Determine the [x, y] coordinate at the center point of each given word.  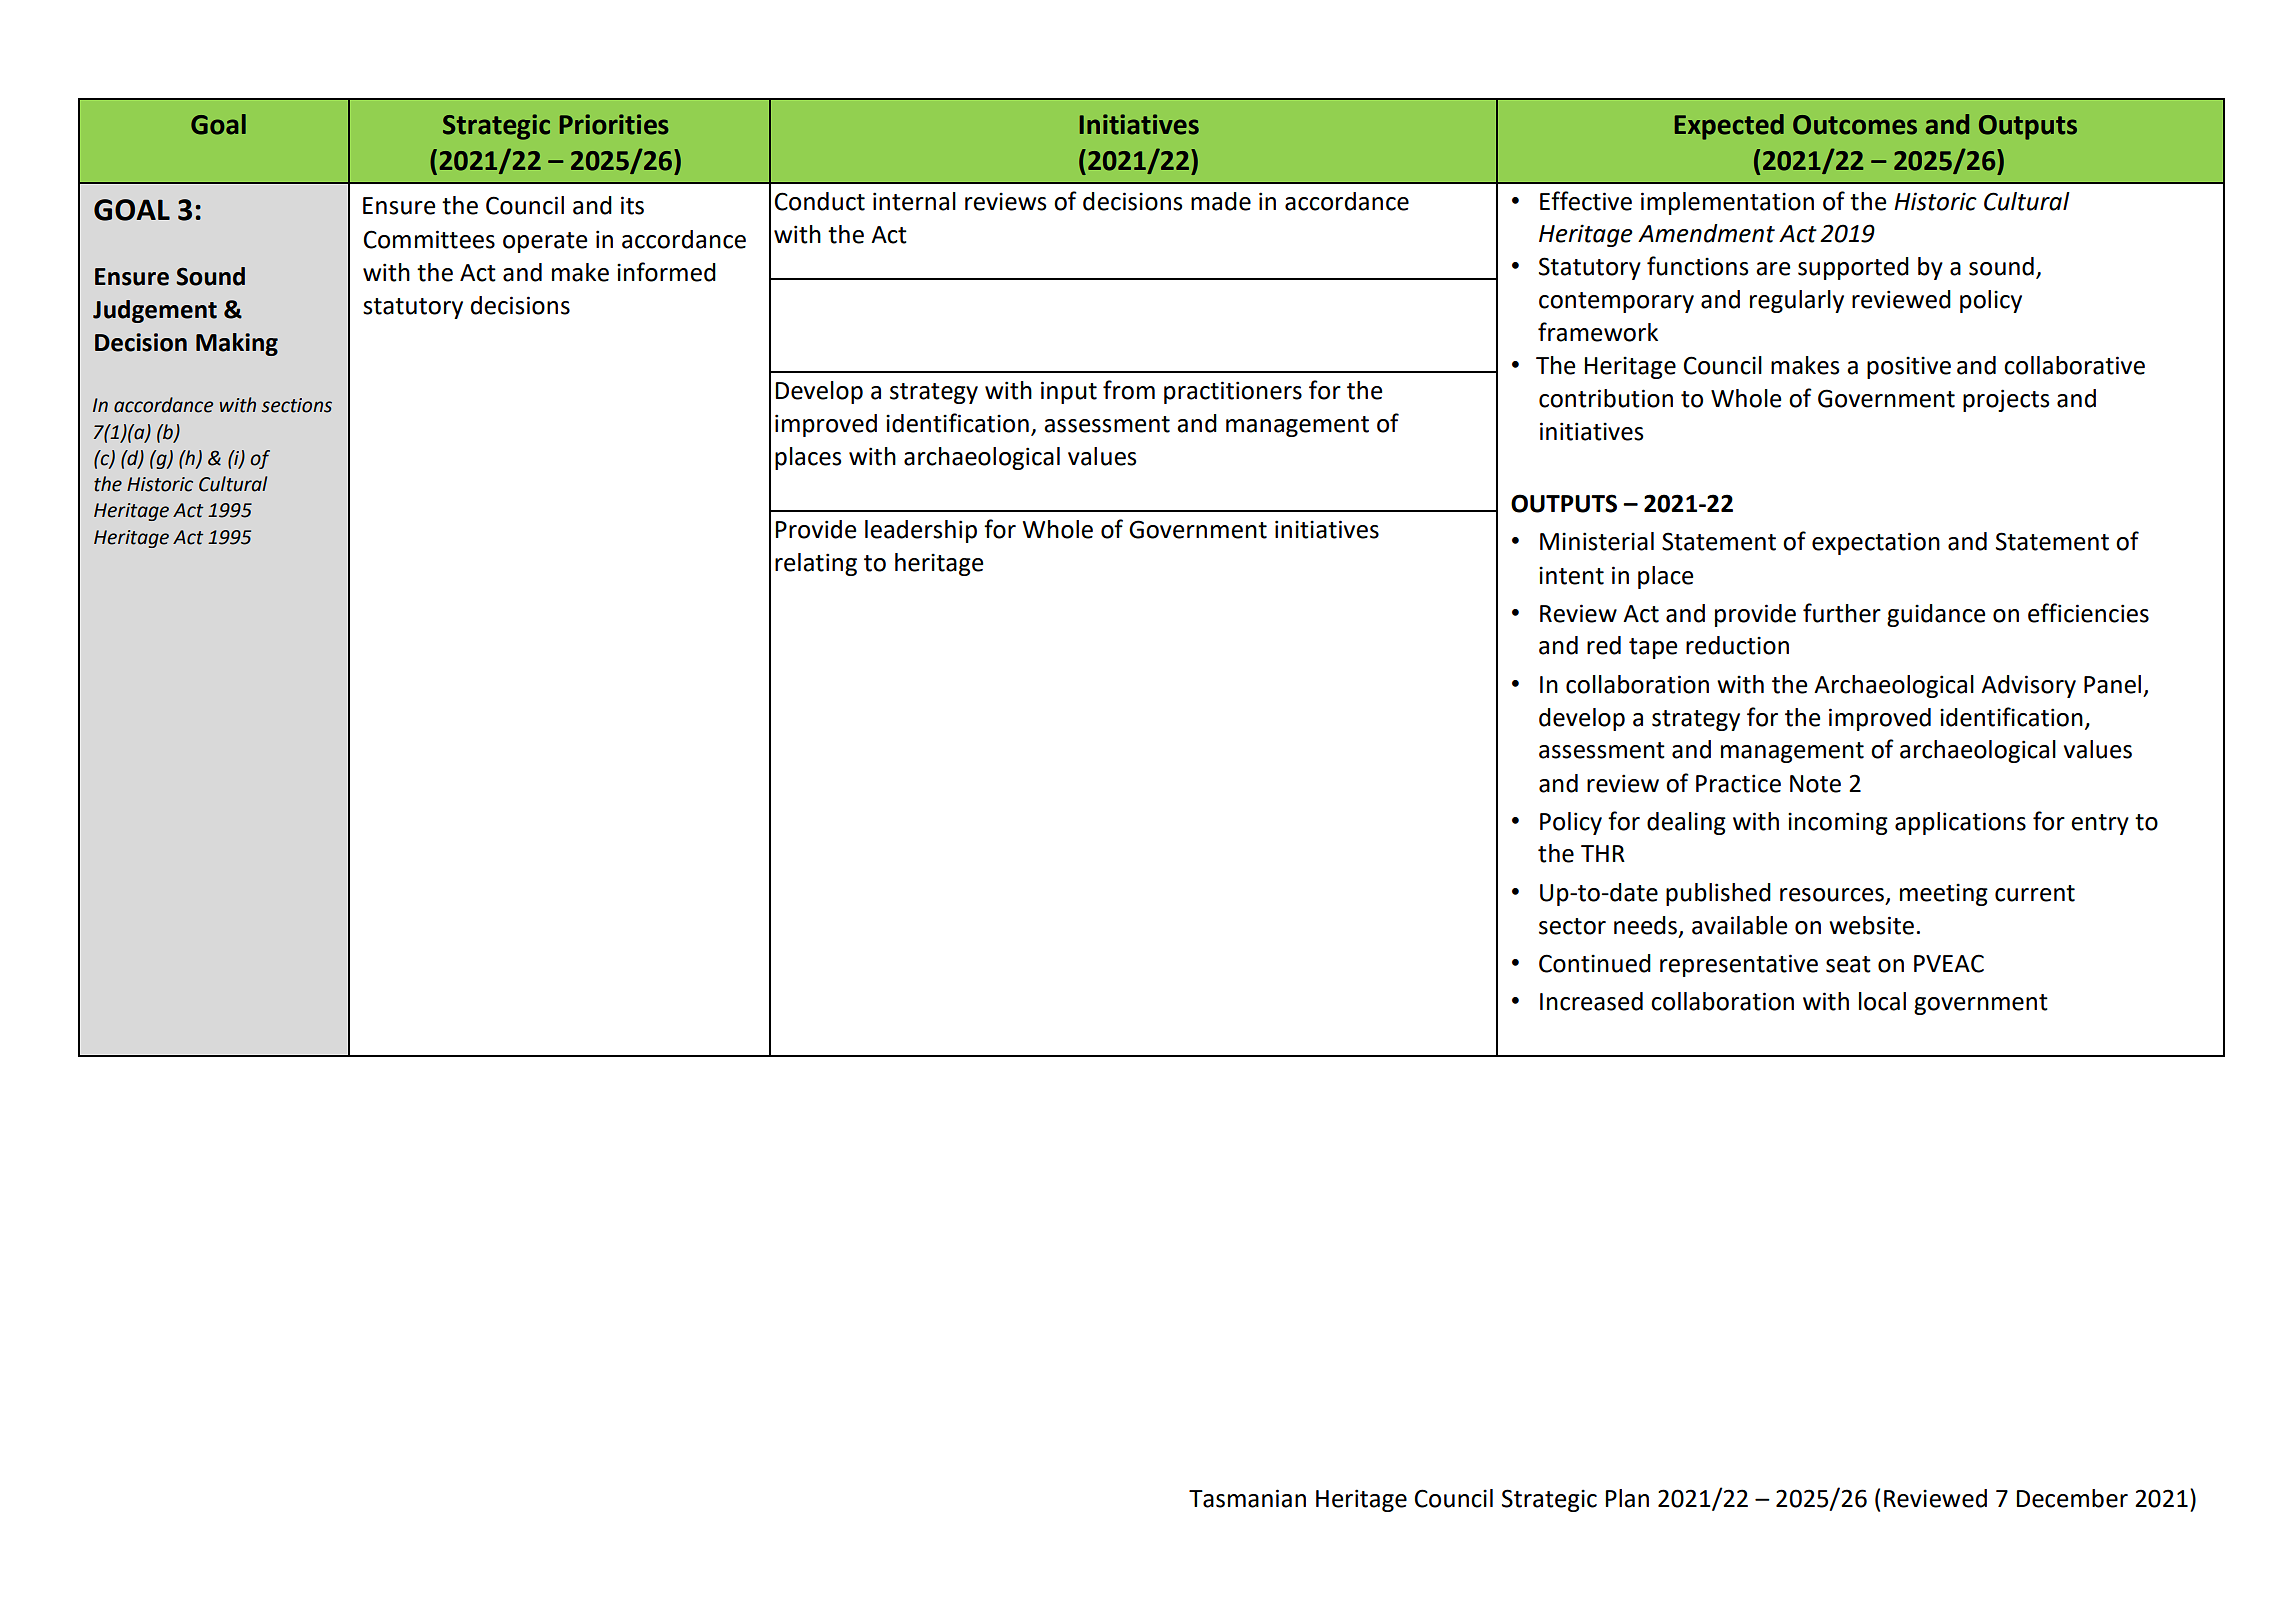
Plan [1627, 1498]
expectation [1876, 543]
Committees [429, 239]
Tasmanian [1247, 1498]
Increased [1591, 1001]
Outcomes [1855, 125]
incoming [1838, 823]
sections [296, 405]
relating [816, 564]
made [1221, 201]
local [1882, 1001]
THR [1603, 853]
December [2072, 1498]
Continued [1595, 963]
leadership [921, 531]
